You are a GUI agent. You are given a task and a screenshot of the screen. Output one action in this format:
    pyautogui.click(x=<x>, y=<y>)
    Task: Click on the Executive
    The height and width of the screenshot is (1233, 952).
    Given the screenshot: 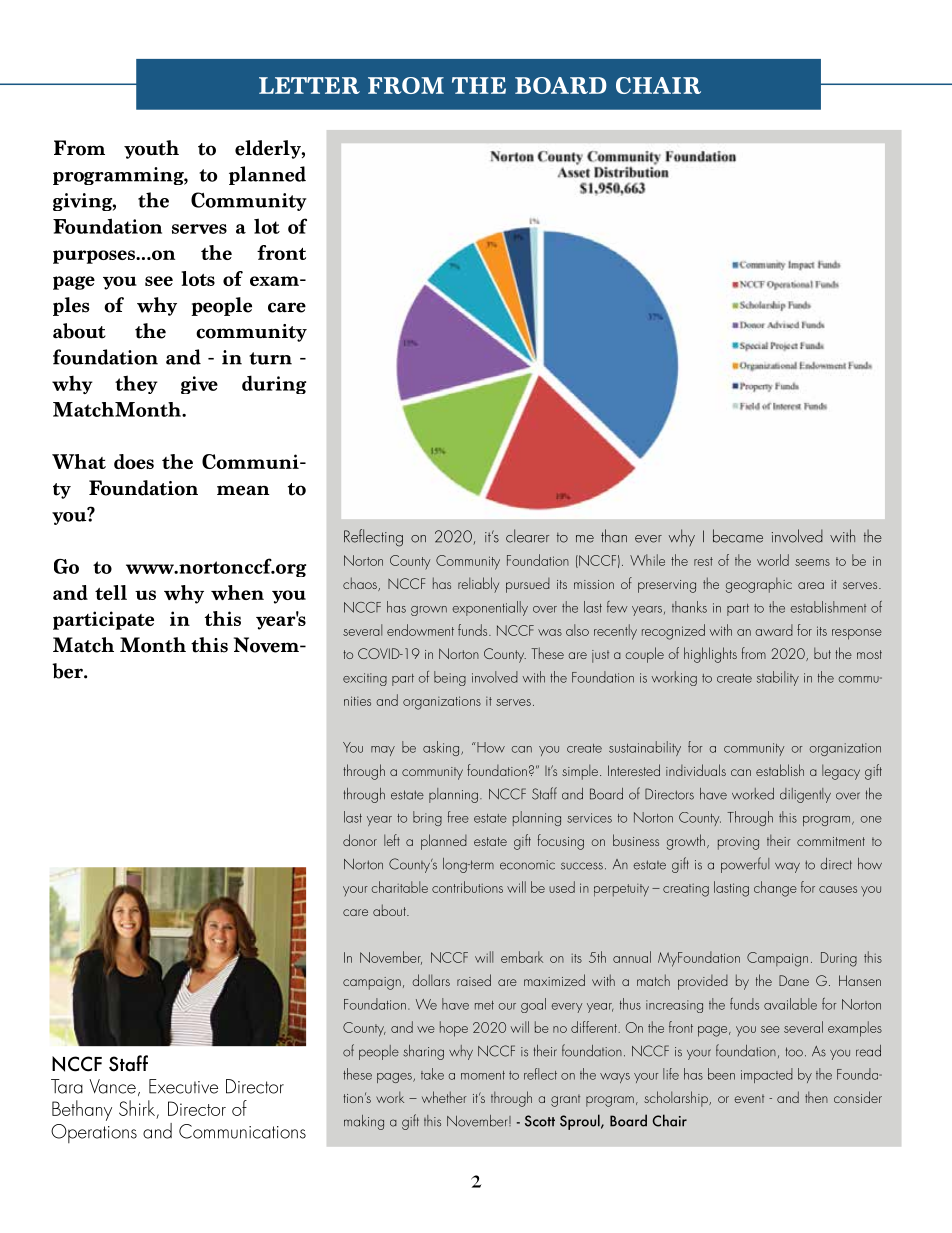 What is the action you would take?
    pyautogui.click(x=183, y=1086)
